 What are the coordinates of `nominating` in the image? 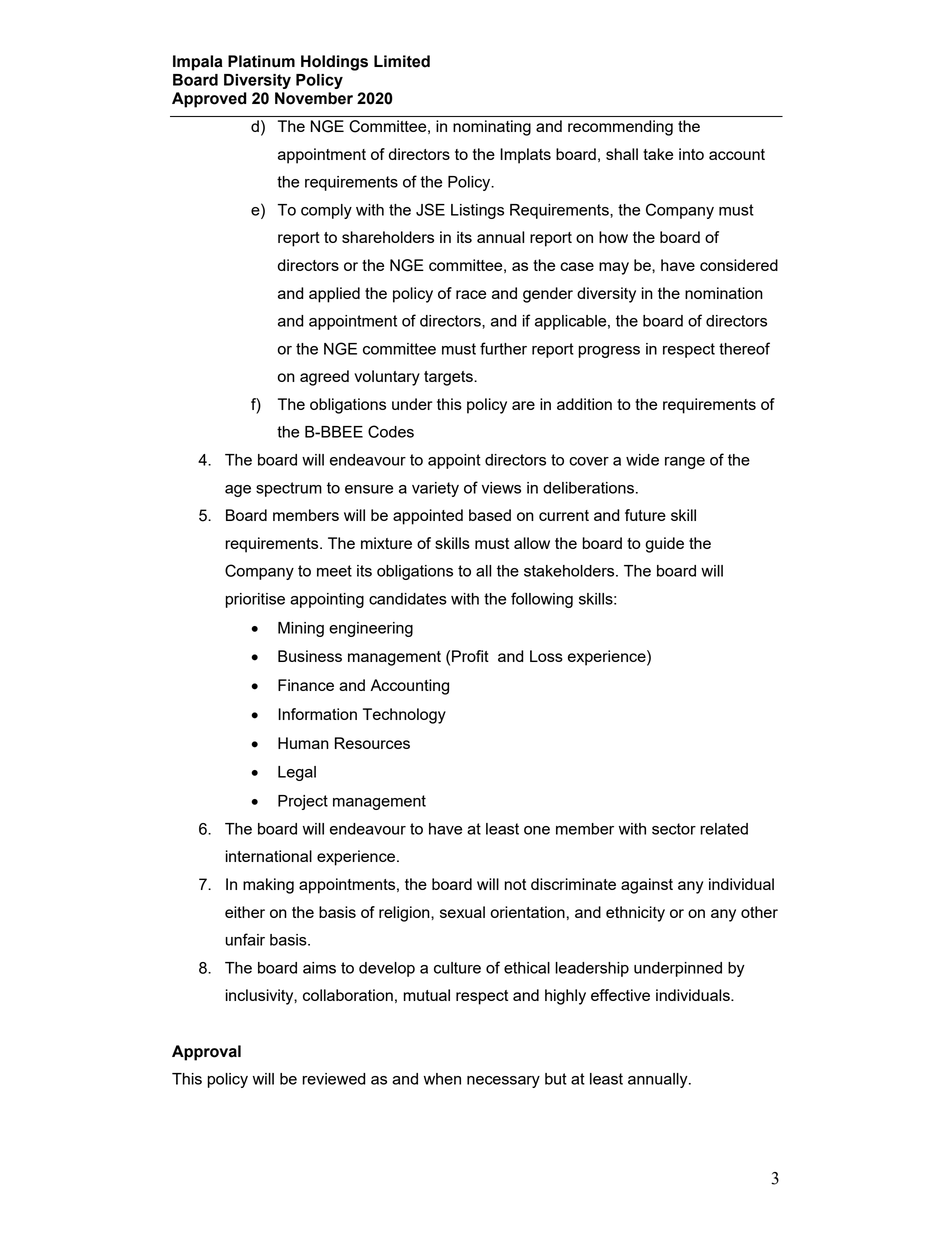 It's located at (492, 128).
